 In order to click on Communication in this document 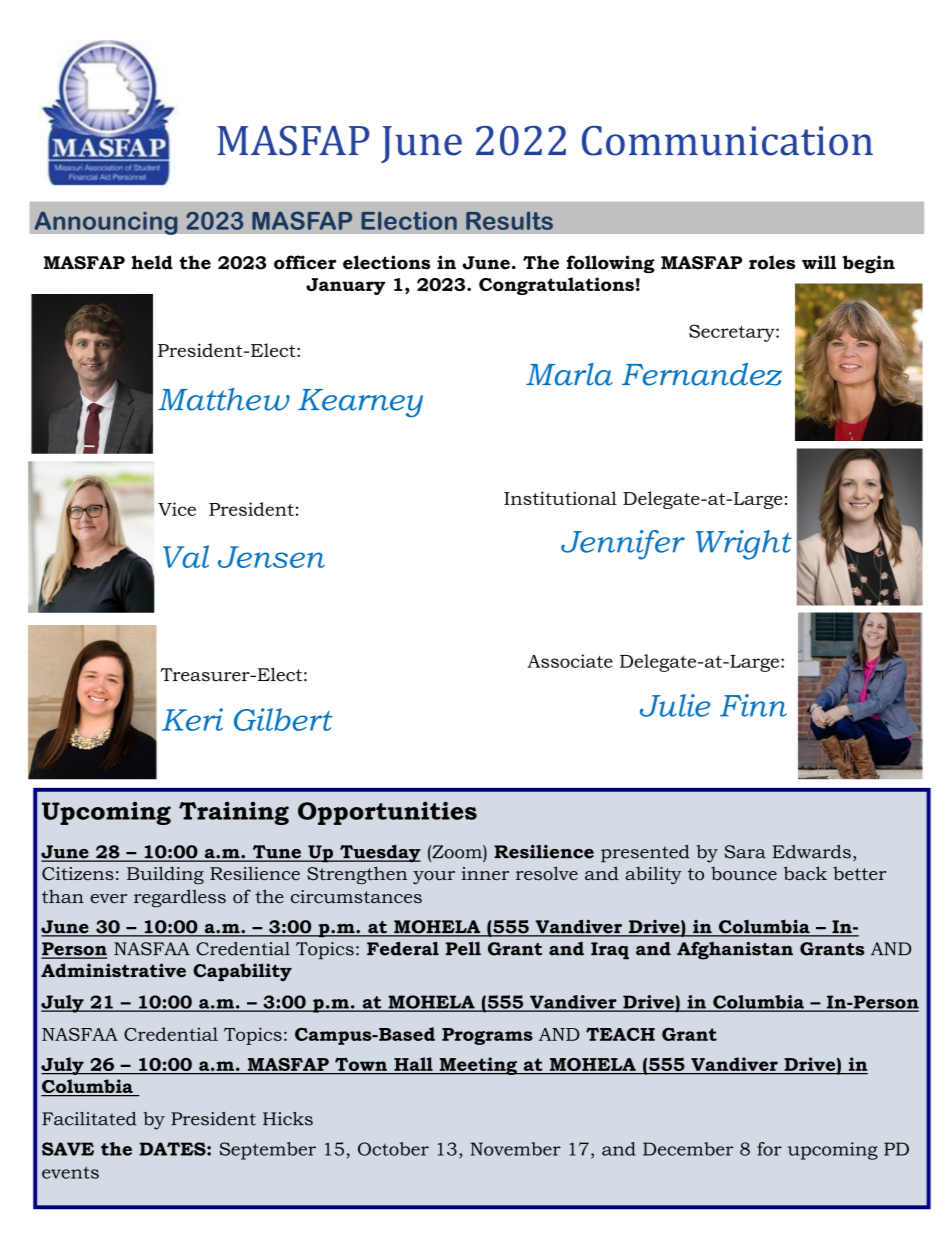, I will do `click(727, 141)`.
